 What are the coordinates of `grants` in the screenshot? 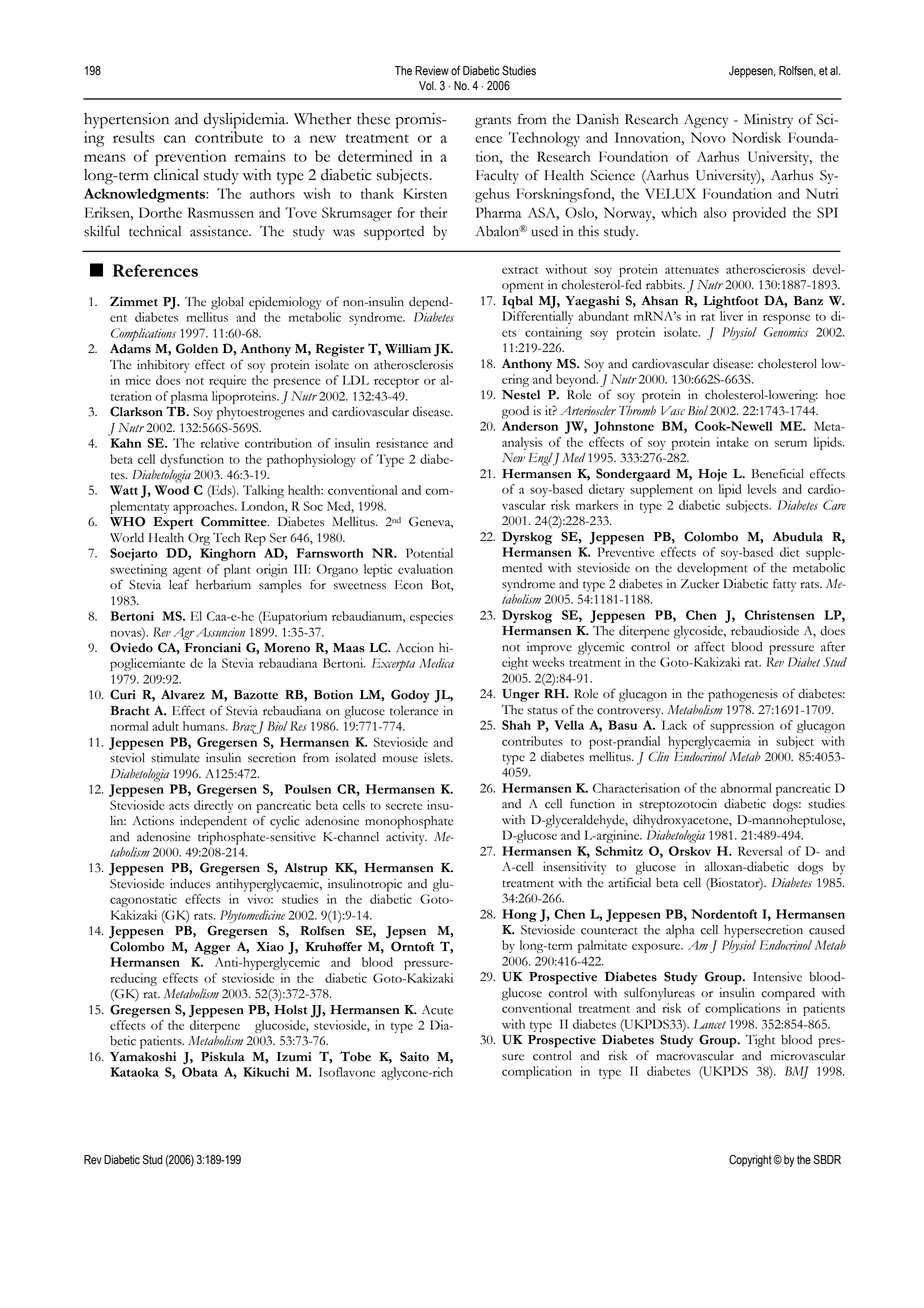 It's located at (493, 122).
